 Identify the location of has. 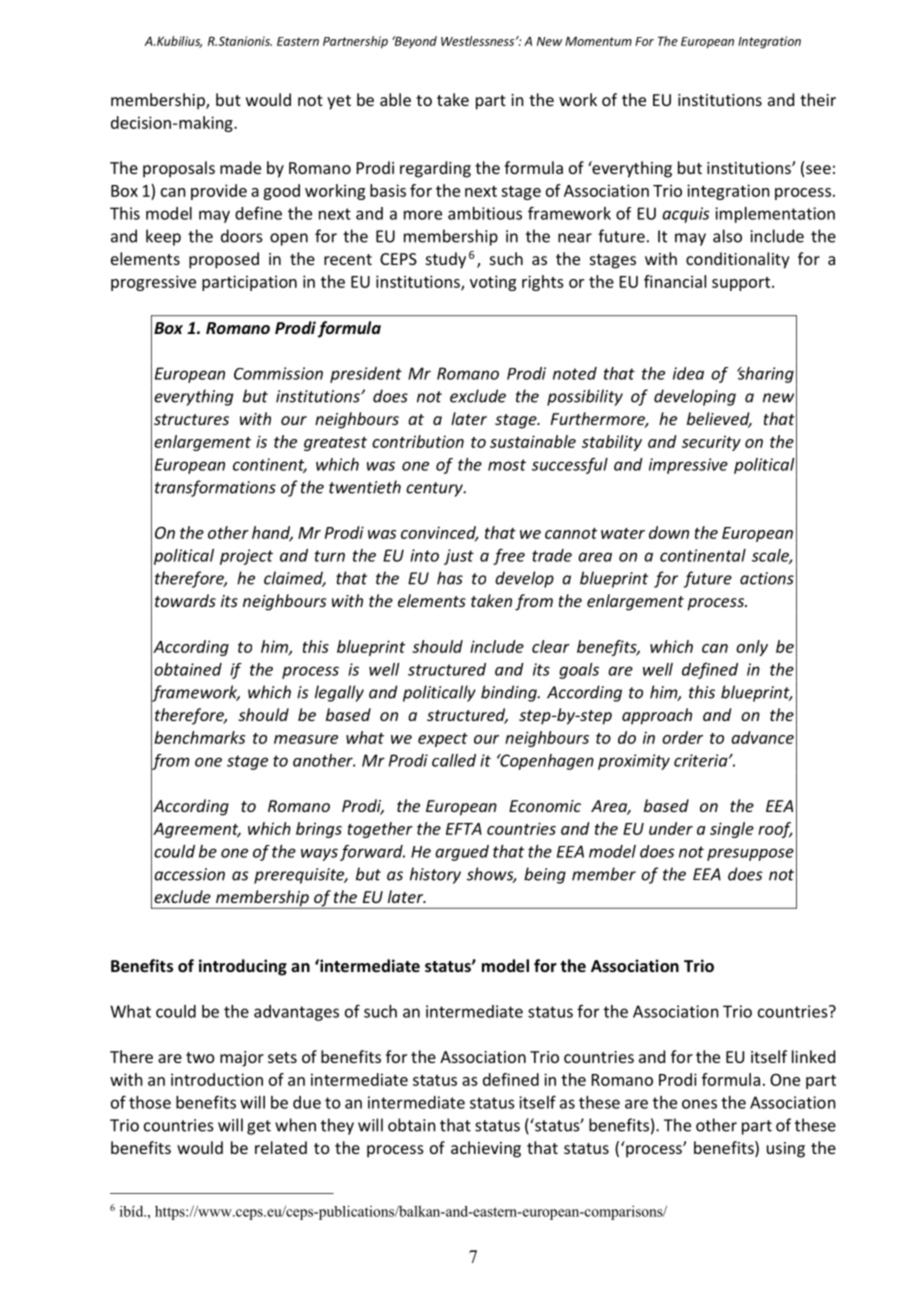
(450, 578).
